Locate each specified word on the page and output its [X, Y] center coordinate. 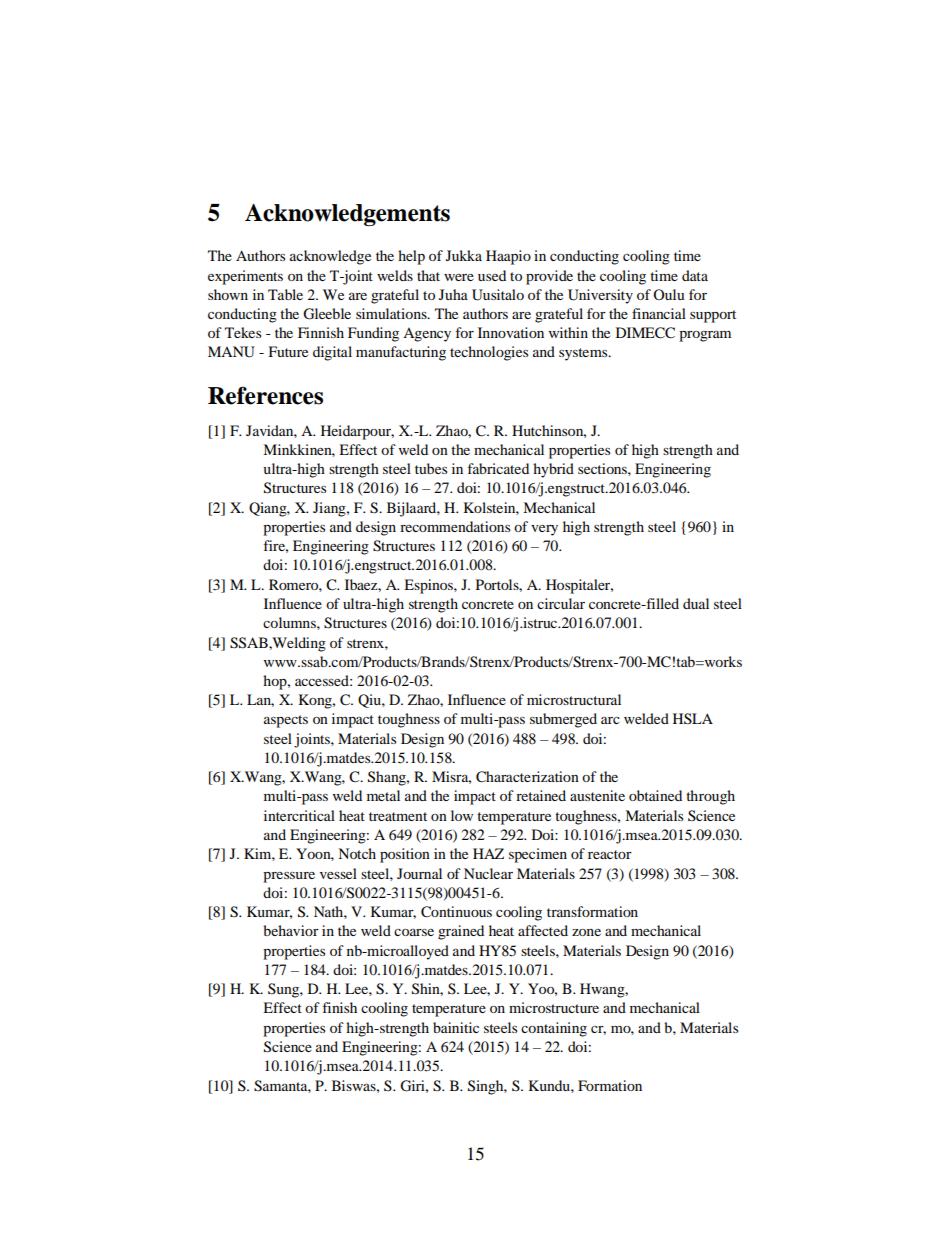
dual [696, 603]
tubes [431, 468]
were [459, 277]
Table [285, 294]
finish [339, 1007]
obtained [655, 795]
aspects [286, 721]
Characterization [527, 777]
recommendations [455, 526]
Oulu [669, 294]
